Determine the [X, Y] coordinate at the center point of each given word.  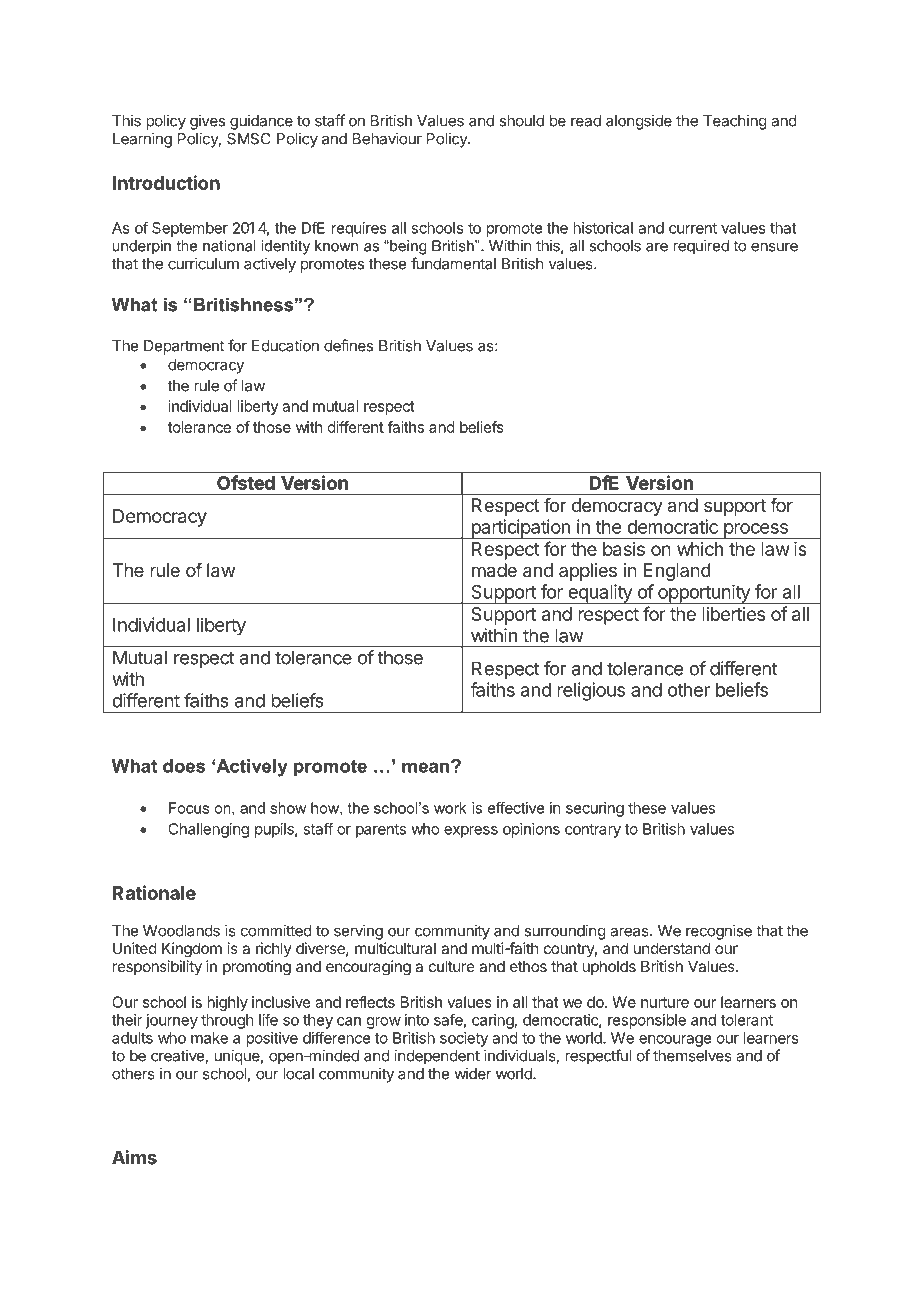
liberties [733, 614]
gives [207, 122]
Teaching [735, 122]
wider [473, 1073]
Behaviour [387, 138]
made [494, 570]
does [184, 766]
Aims [134, 1157]
